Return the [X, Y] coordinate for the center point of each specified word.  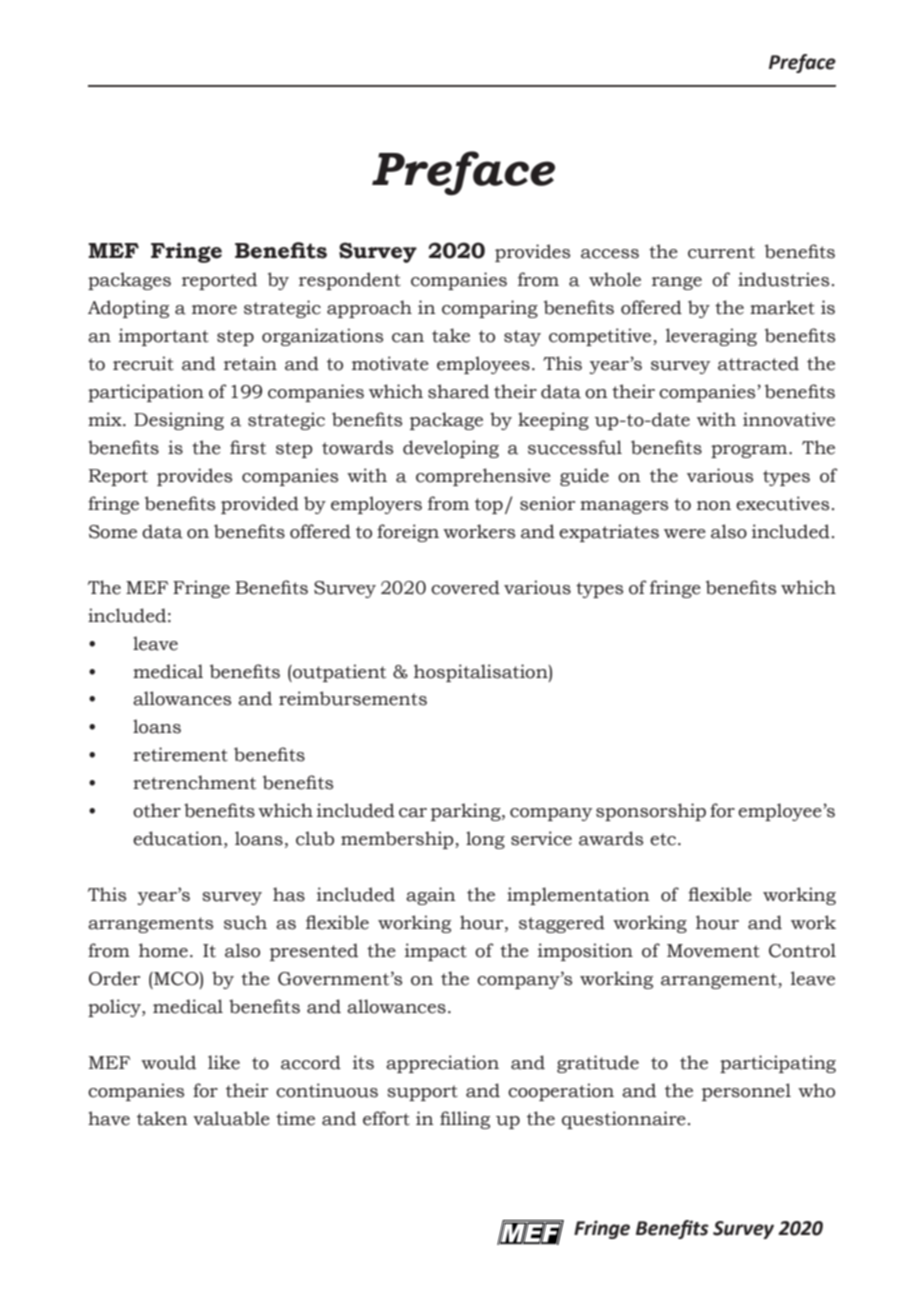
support [422, 1093]
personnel [746, 1092]
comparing [490, 309]
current [721, 252]
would [168, 1062]
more [214, 310]
